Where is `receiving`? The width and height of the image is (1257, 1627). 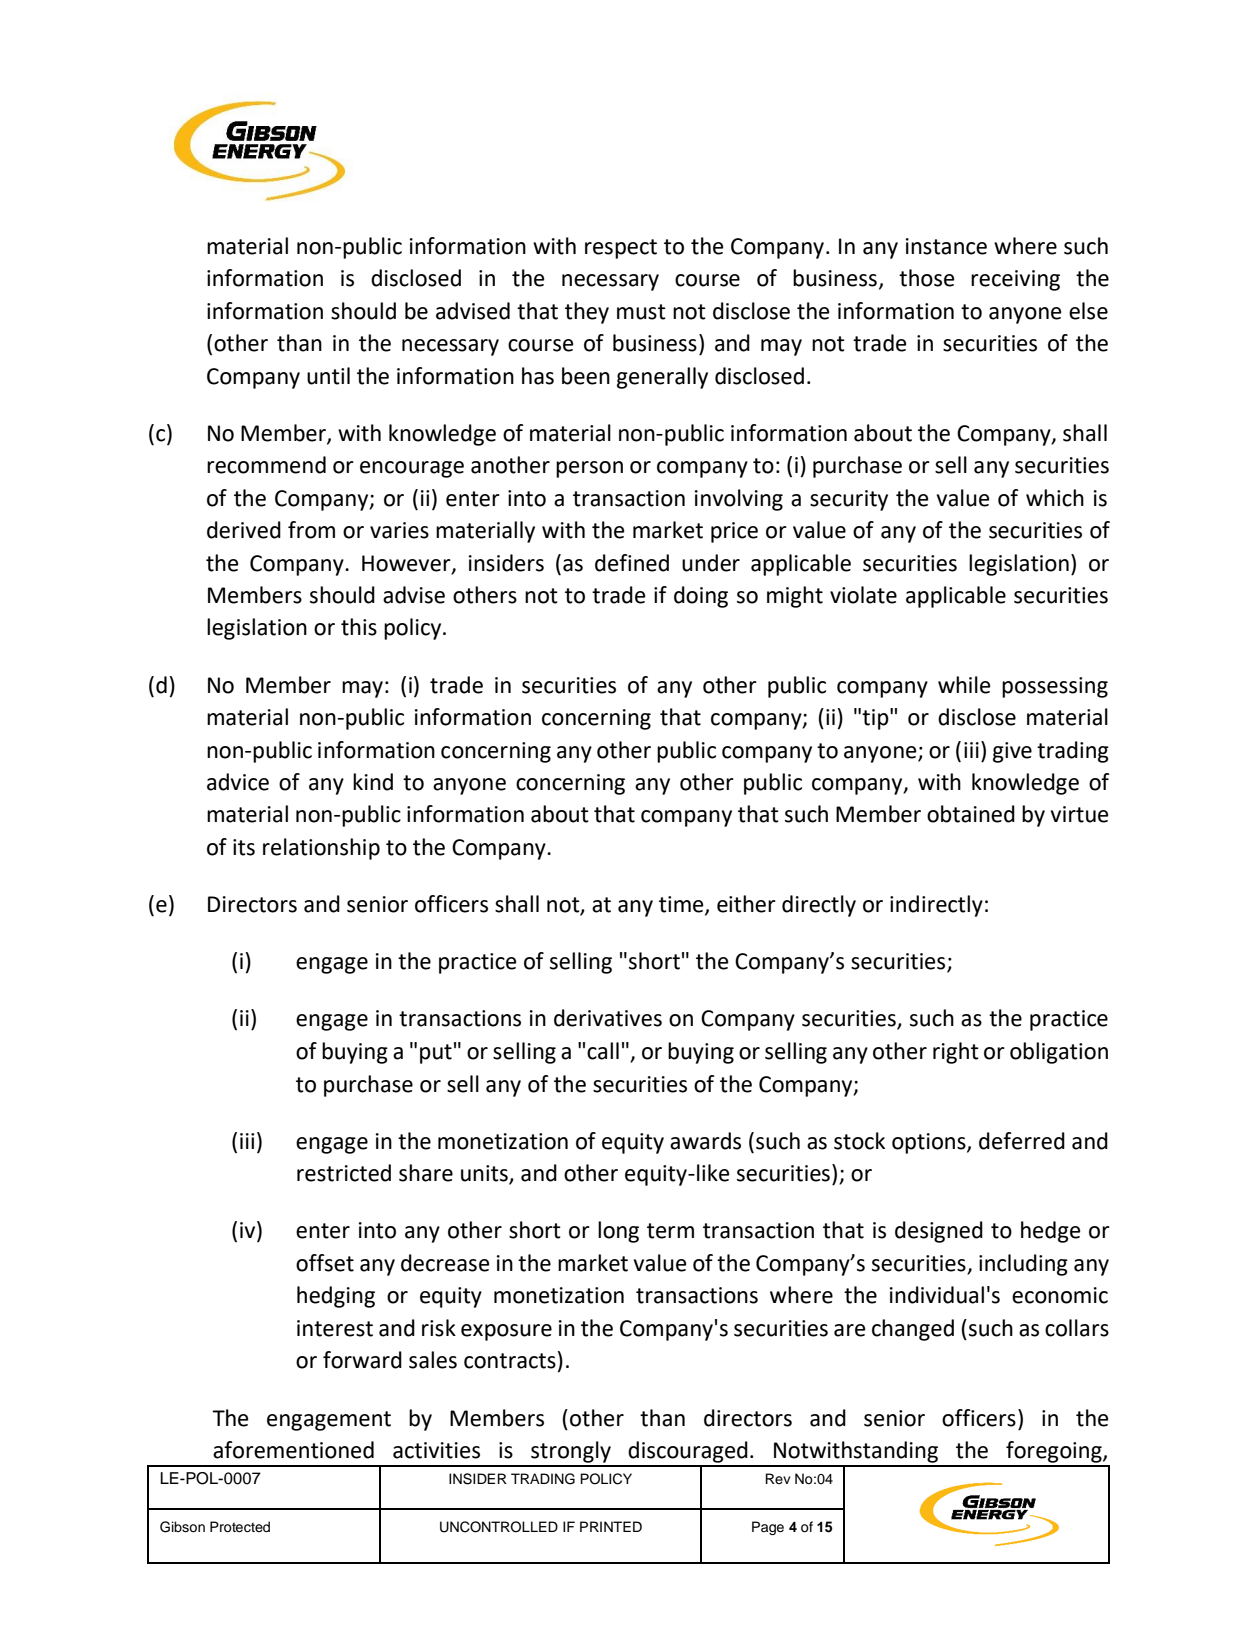 receiving is located at coordinates (1015, 280).
